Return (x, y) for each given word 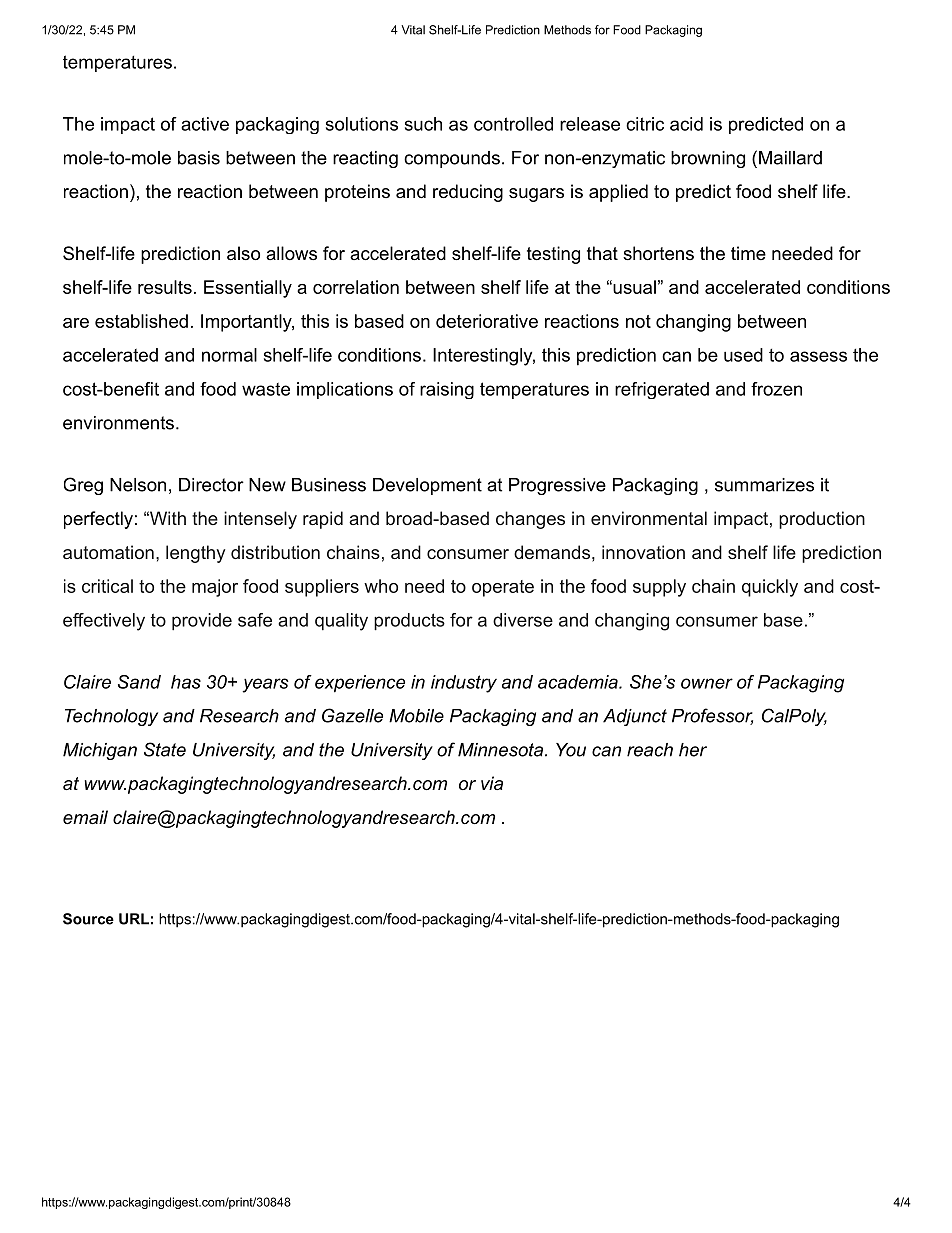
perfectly (98, 520)
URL (134, 919)
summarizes (764, 485)
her (693, 750)
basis (199, 158)
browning (708, 159)
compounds (452, 159)
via (492, 783)
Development (427, 486)
